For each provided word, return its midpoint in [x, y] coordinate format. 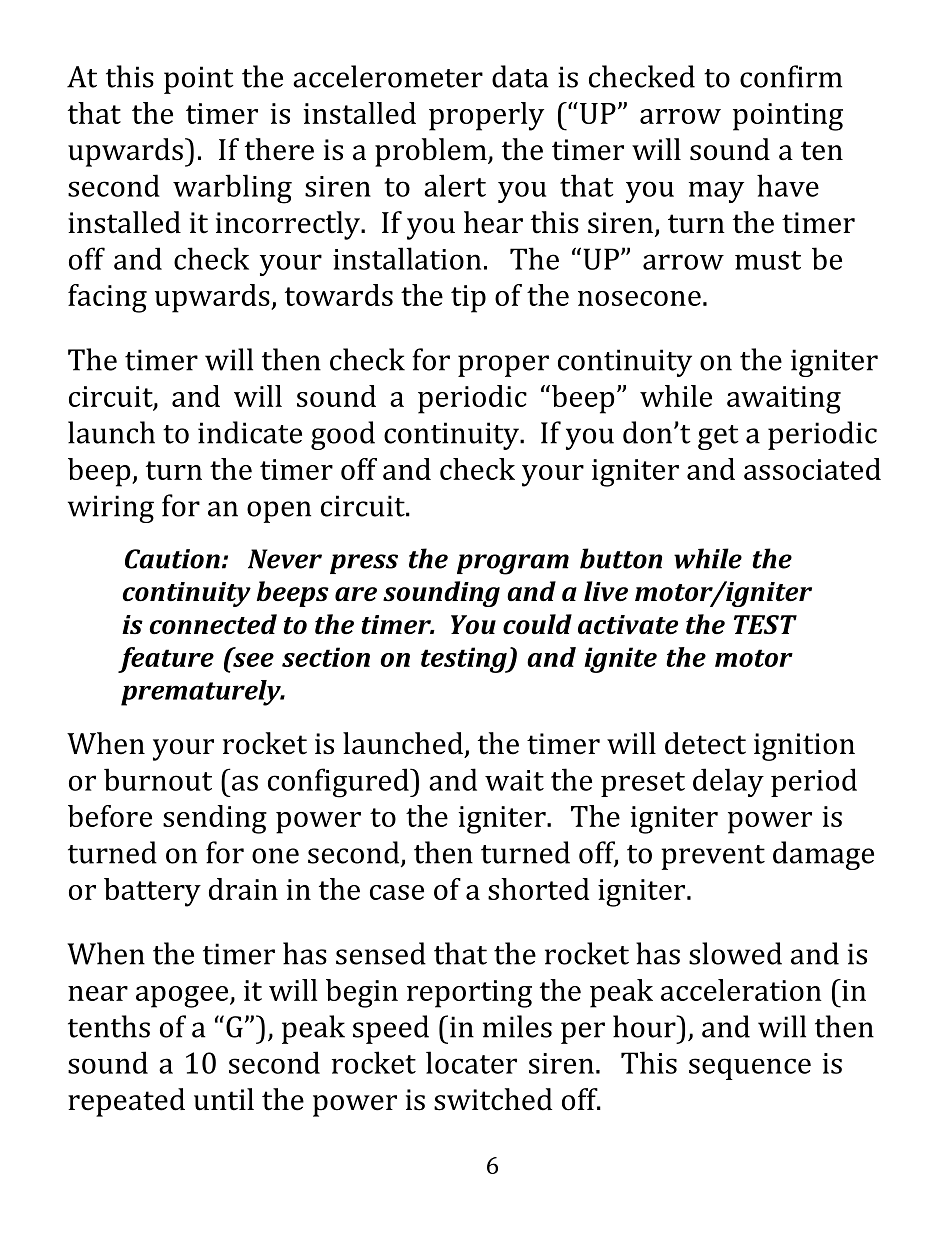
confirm [791, 76]
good [343, 435]
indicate [250, 432]
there [279, 149]
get [718, 437]
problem [432, 152]
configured [339, 783]
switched [493, 1099]
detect [705, 743]
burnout [158, 779]
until [224, 1099]
